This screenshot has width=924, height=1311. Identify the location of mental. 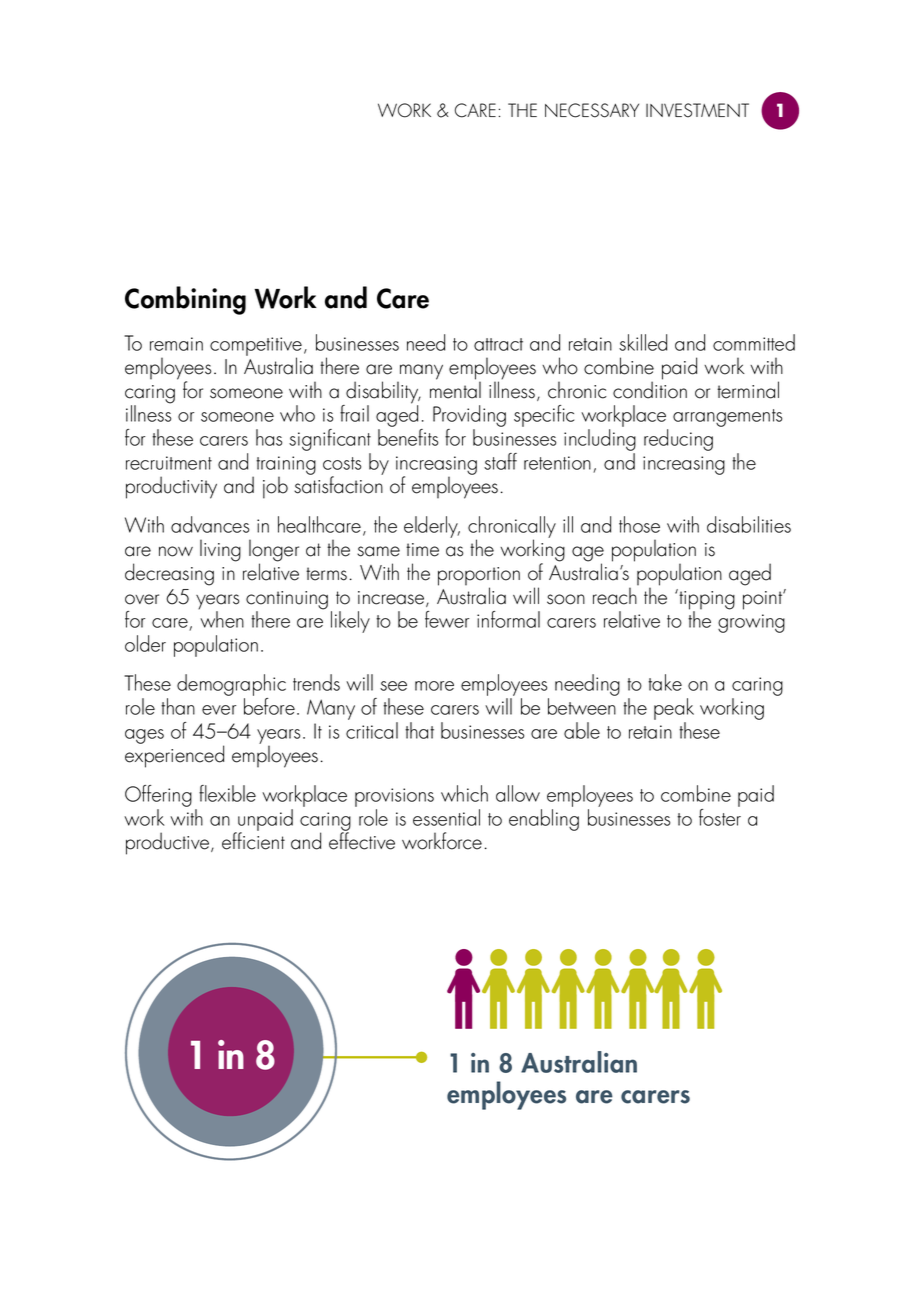
(455, 389).
